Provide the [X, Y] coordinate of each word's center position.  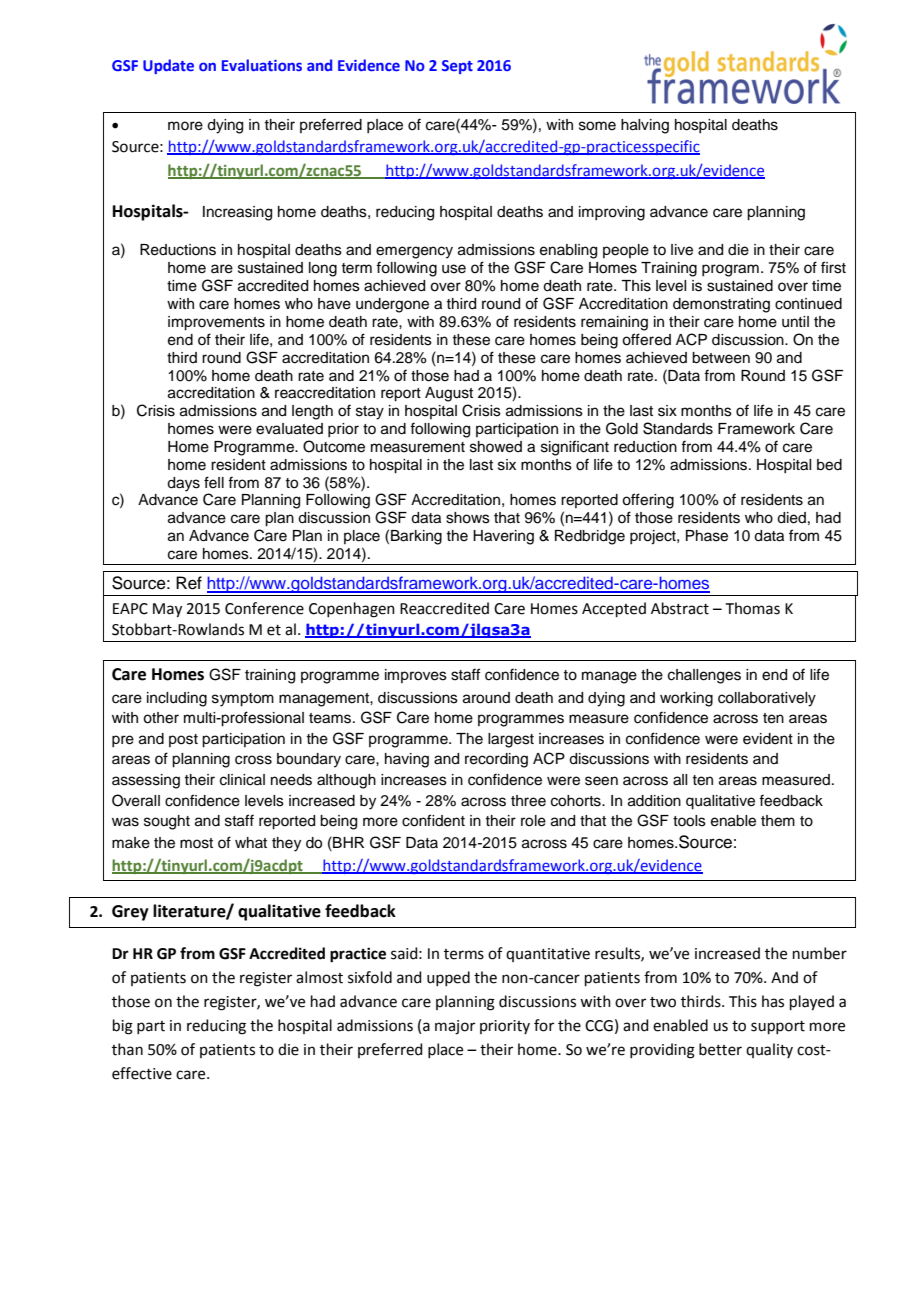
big [123, 1027]
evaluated [289, 429]
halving [645, 126]
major [455, 1027]
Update [168, 66]
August [449, 394]
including [177, 699]
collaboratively [767, 699]
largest [511, 740]
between [721, 358]
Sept [457, 67]
